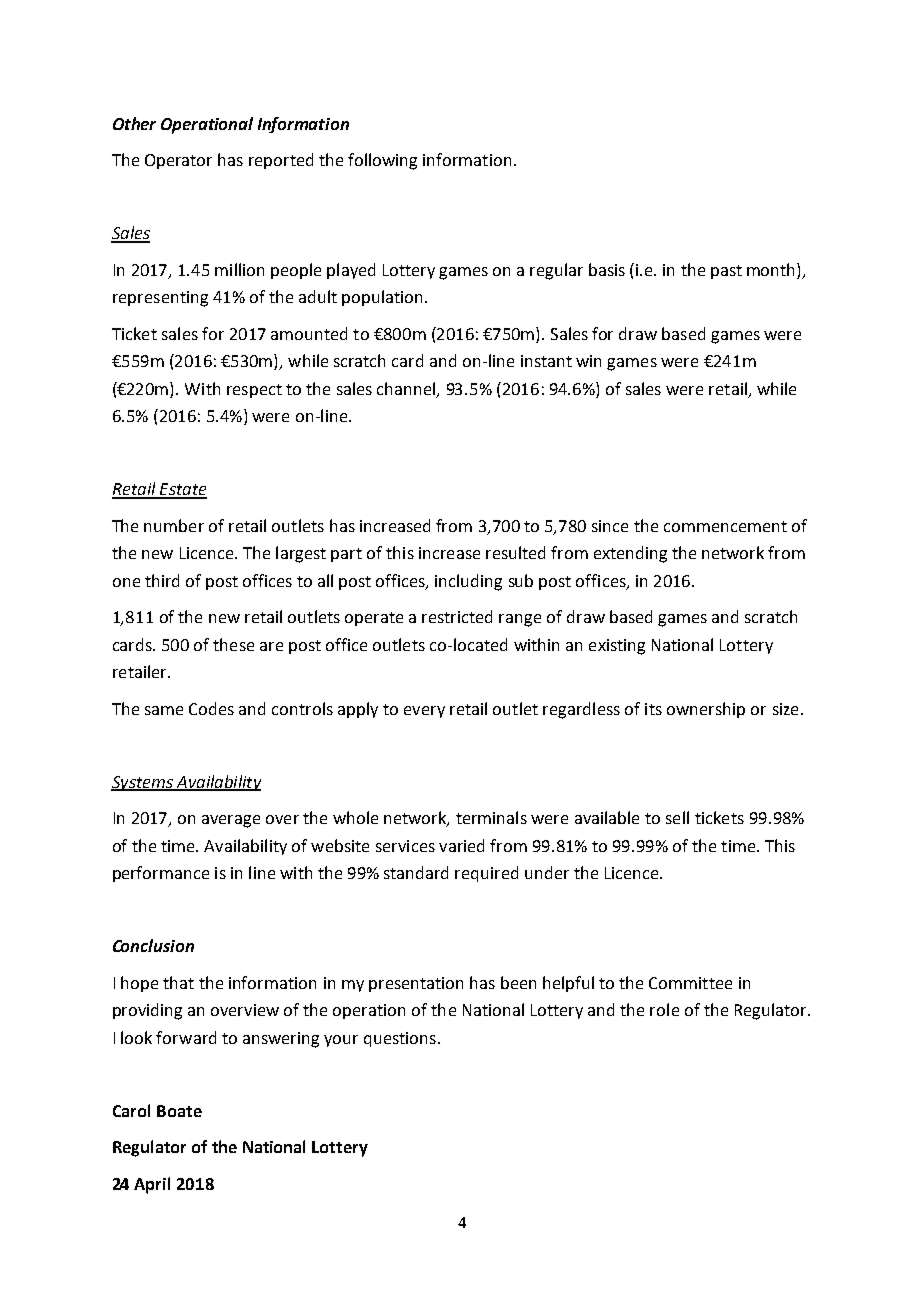  What do you see at coordinates (726, 272) in the screenshot?
I see `past` at bounding box center [726, 272].
